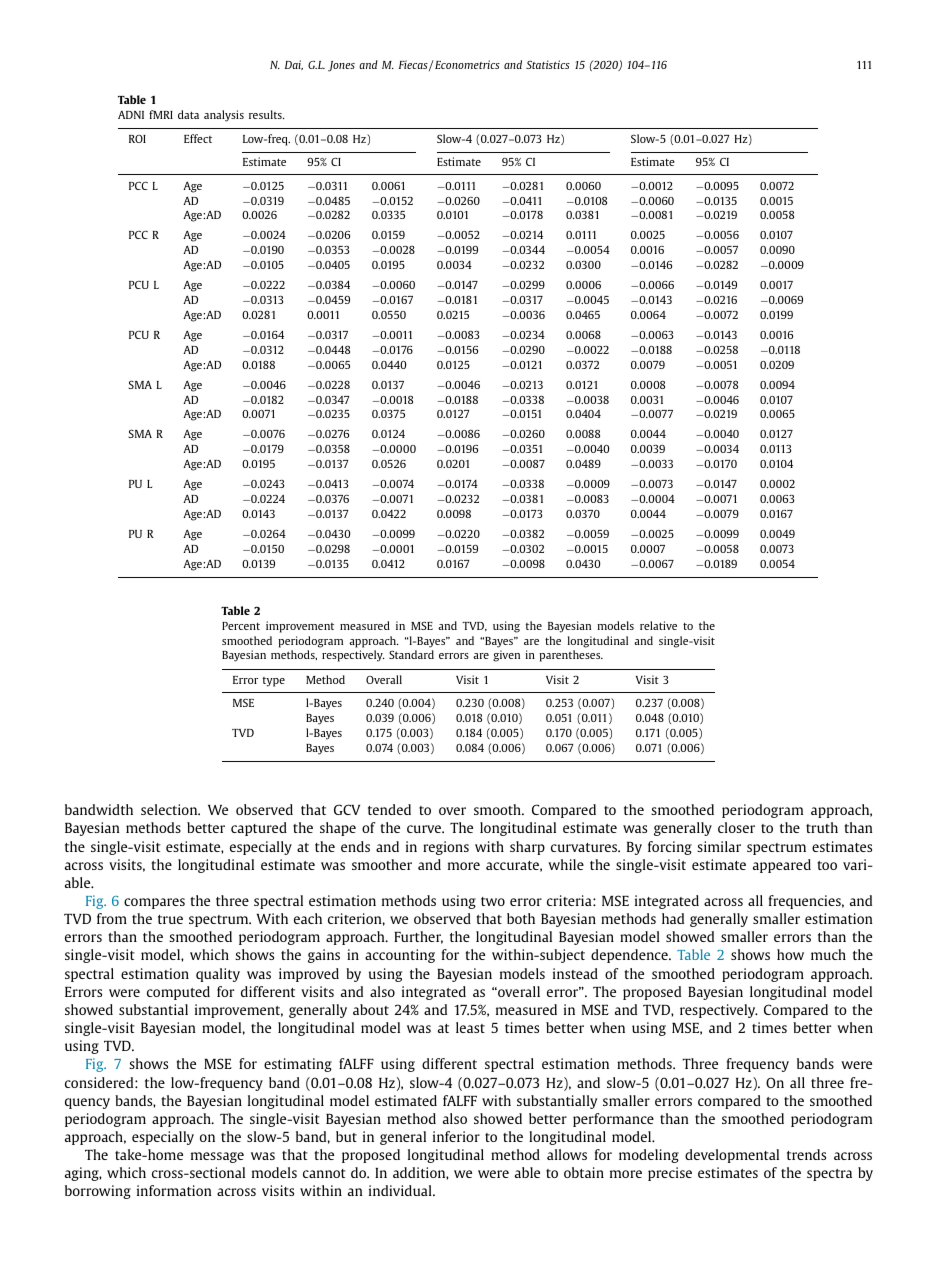 The image size is (943, 1288). What do you see at coordinates (446, 848) in the page?
I see `regions` at bounding box center [446, 848].
